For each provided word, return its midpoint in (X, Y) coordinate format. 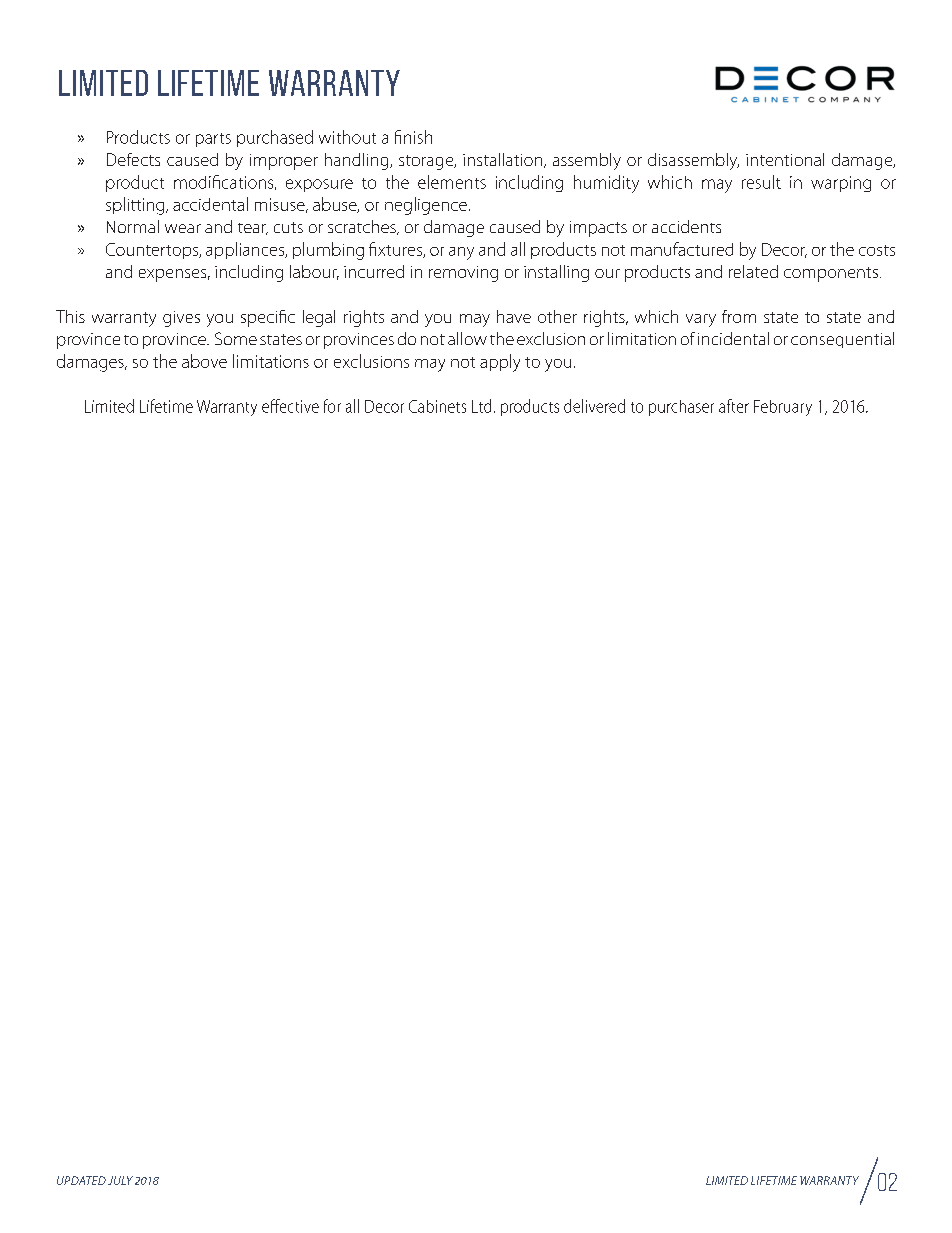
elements (452, 182)
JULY (120, 1180)
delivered (594, 406)
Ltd (481, 406)
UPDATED (81, 1180)
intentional (785, 159)
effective (290, 406)
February (783, 408)
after (734, 406)
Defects (133, 159)
